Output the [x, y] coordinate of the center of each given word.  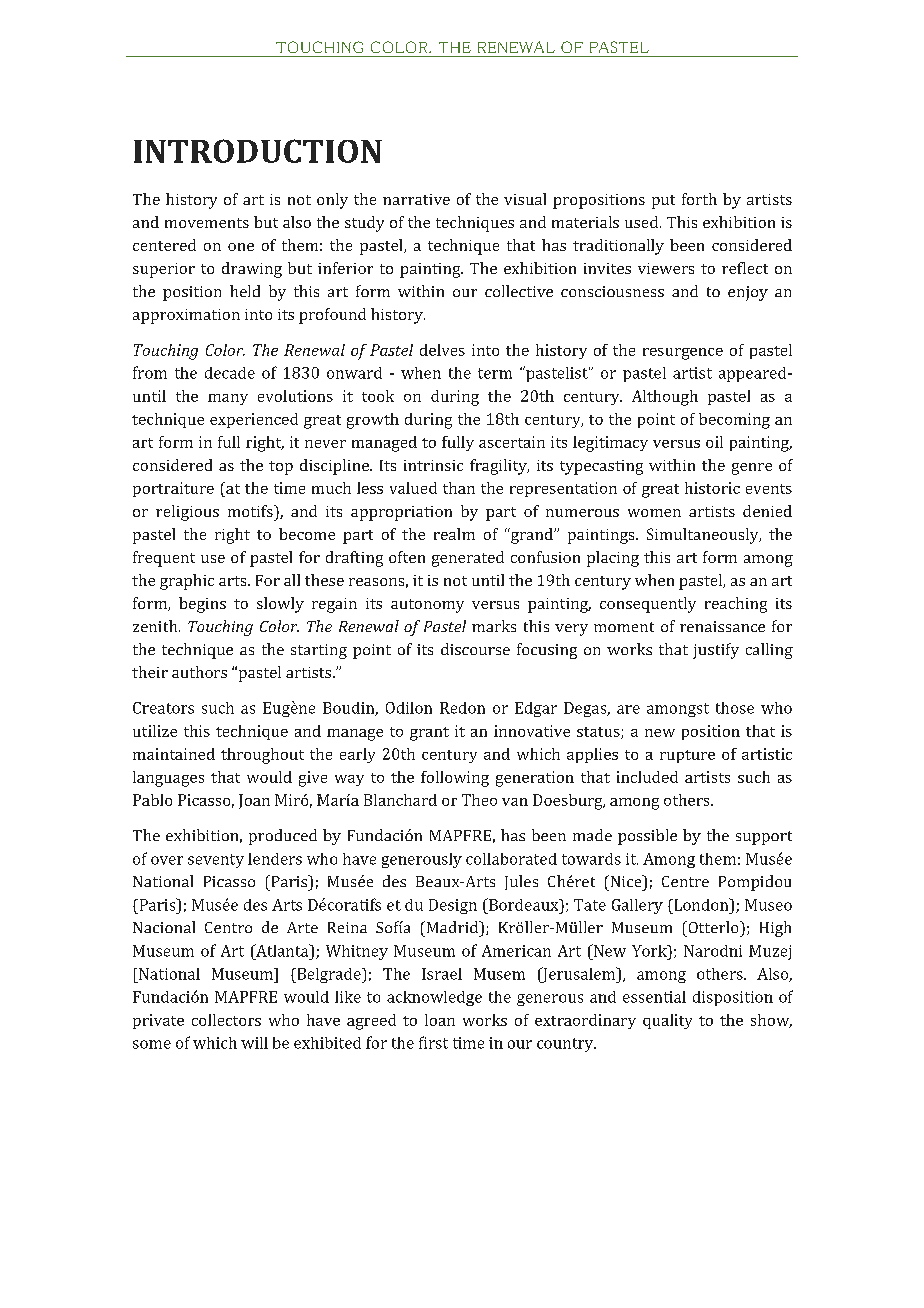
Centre [685, 881]
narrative [416, 199]
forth [699, 199]
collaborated [511, 859]
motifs [251, 511]
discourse [475, 649]
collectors [226, 1020]
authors [199, 672]
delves [442, 350]
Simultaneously [704, 536]
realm [454, 534]
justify [716, 651]
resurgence [683, 354]
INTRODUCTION [258, 151]
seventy [216, 861]
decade [230, 373]
